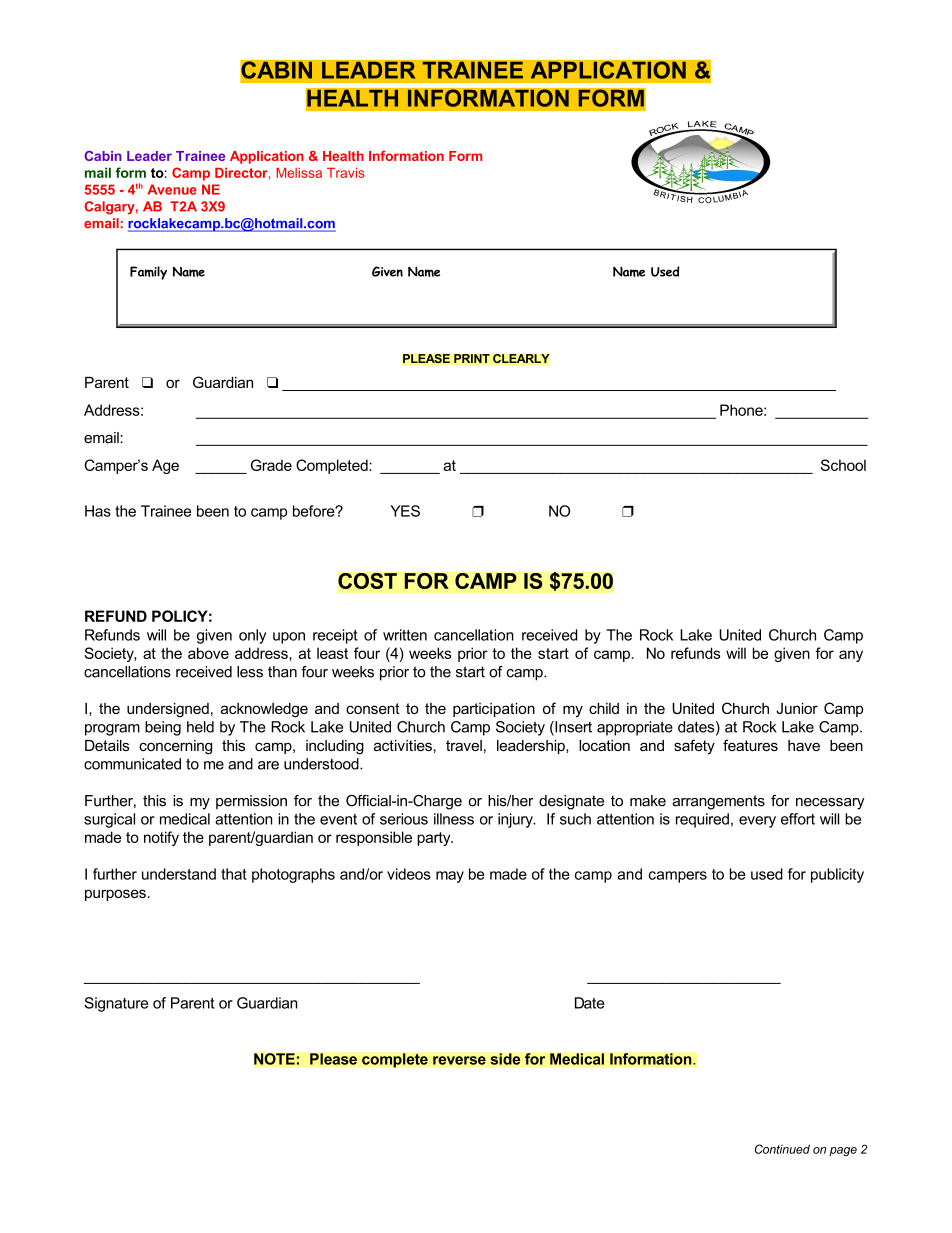 This page has width=952, height=1233. Describe the element at coordinates (346, 173) in the page. I see `Travis` at that location.
